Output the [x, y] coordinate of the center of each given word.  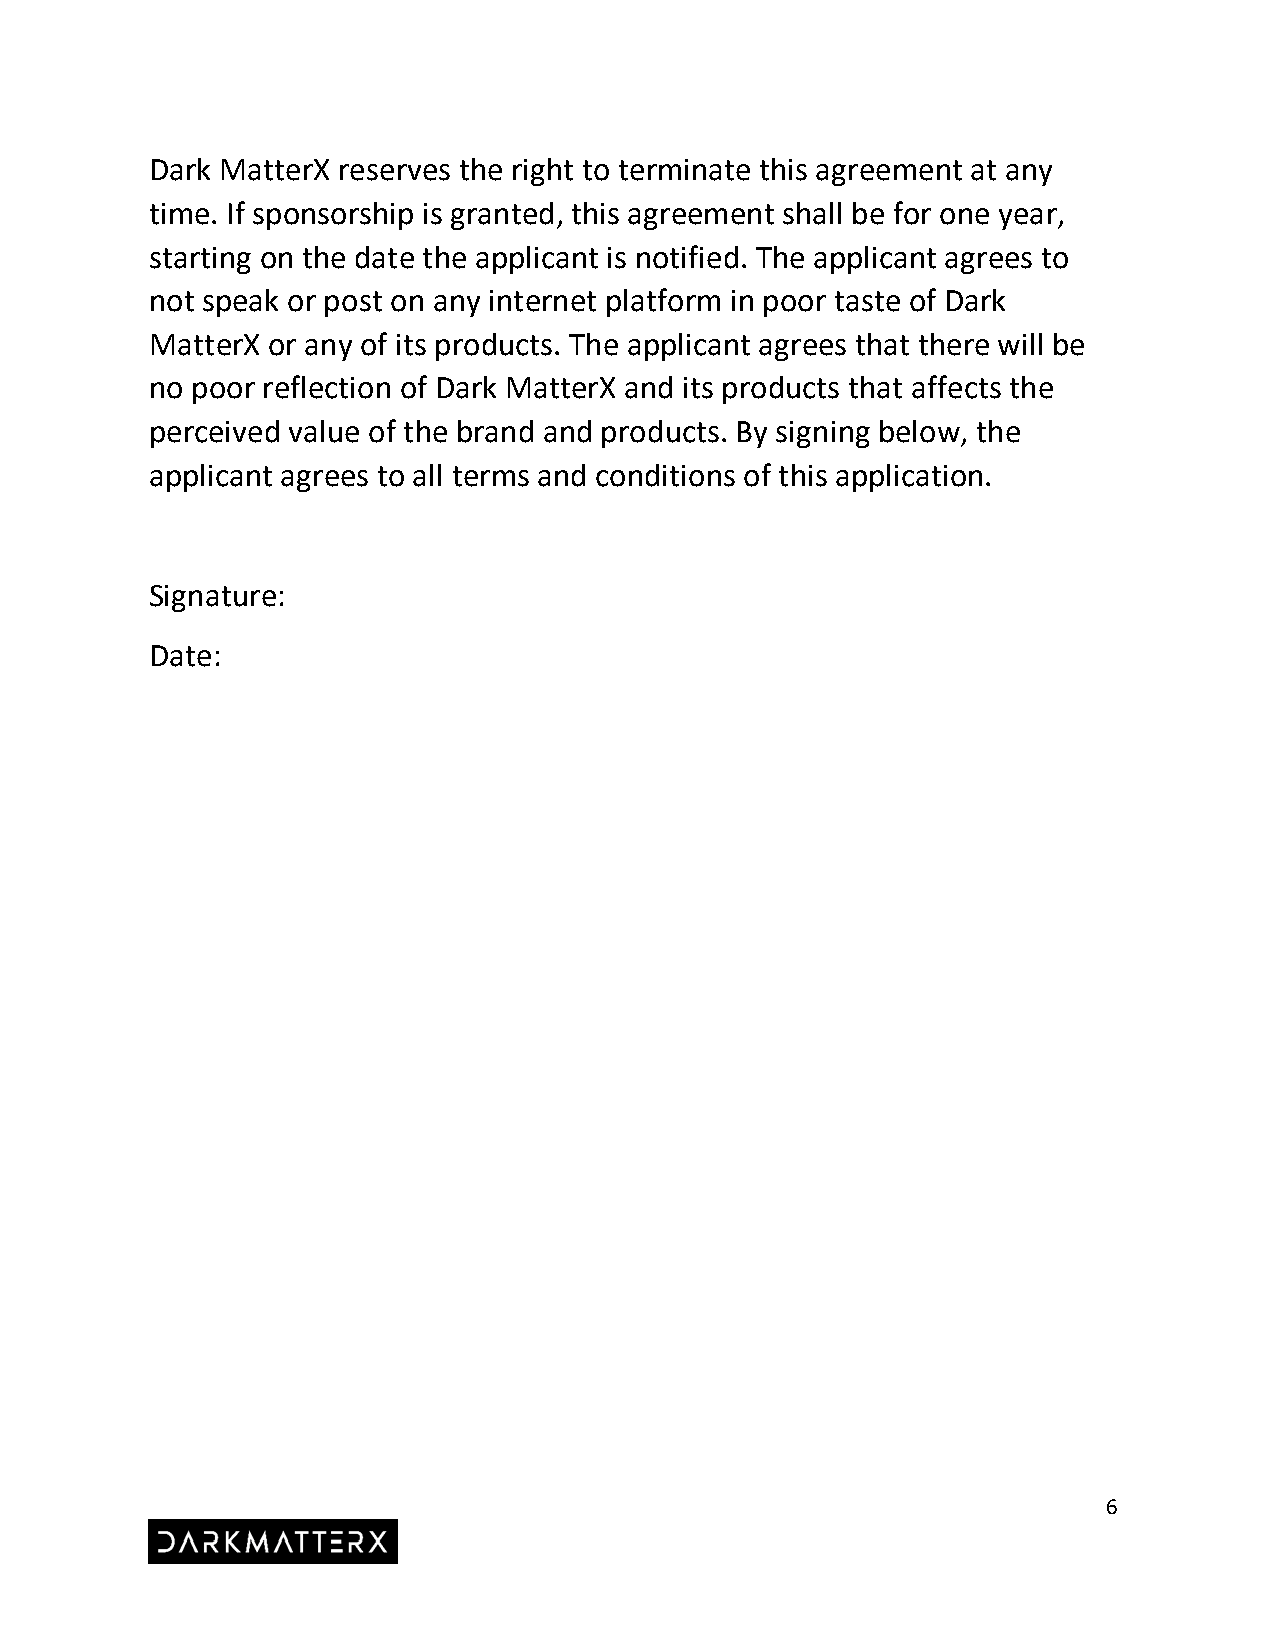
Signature [213, 598]
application [909, 478]
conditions [665, 475]
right [543, 172]
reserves [395, 172]
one [964, 216]
